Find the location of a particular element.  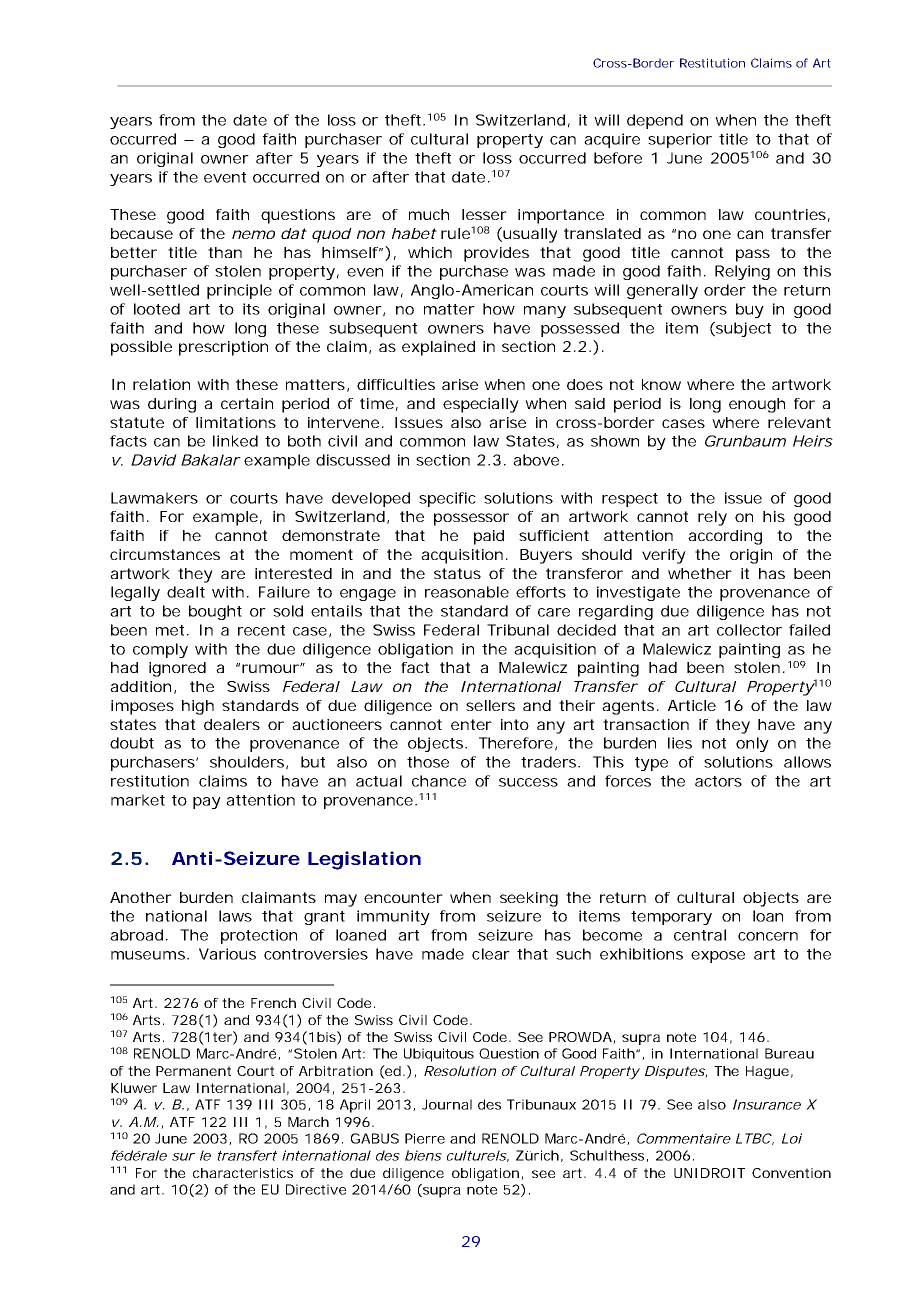

limitations is located at coordinates (236, 422).
